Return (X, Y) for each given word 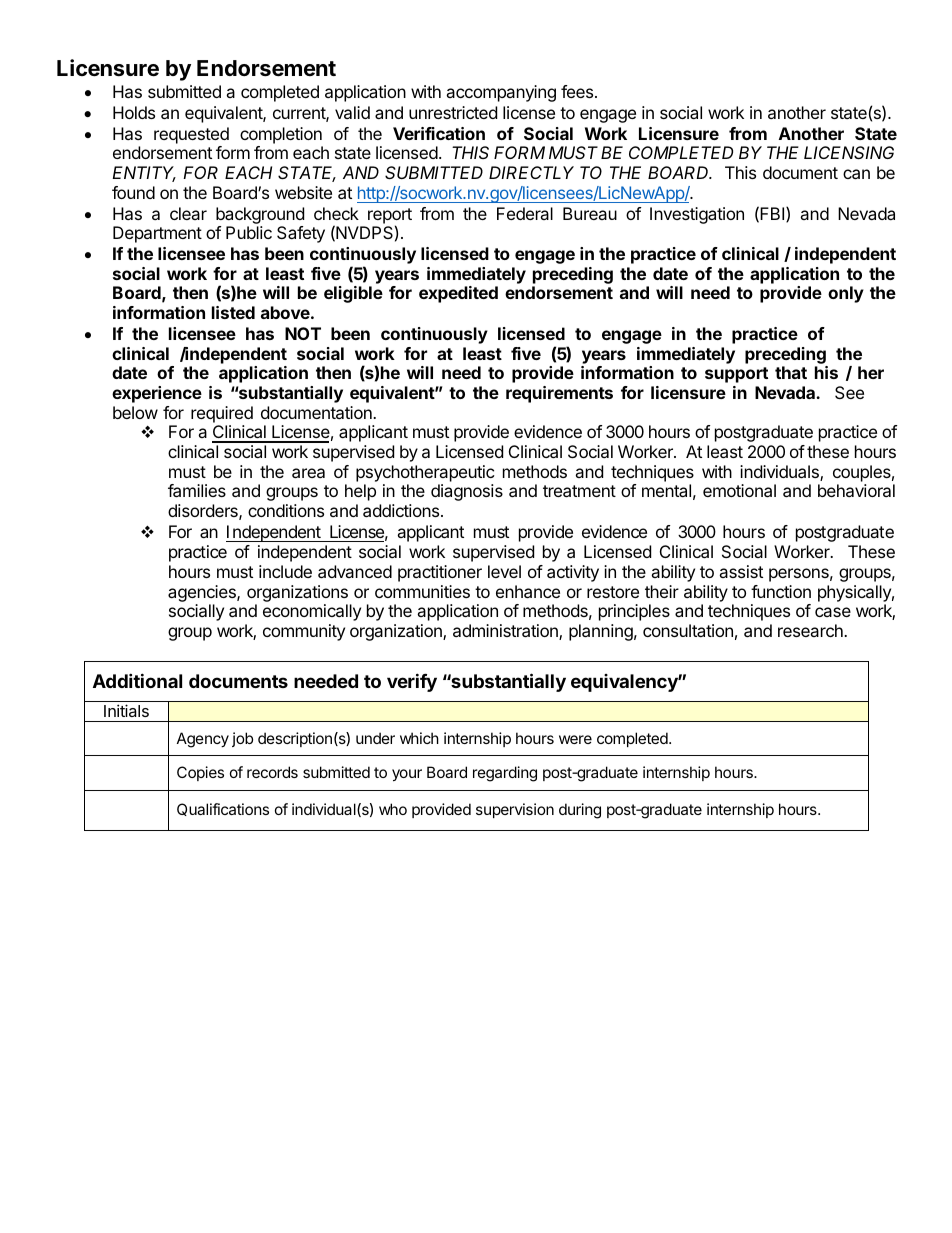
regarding (505, 774)
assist (741, 571)
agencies (203, 593)
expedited (458, 294)
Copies (200, 773)
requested (191, 135)
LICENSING (849, 152)
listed (233, 312)
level (504, 571)
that (791, 372)
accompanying (501, 93)
